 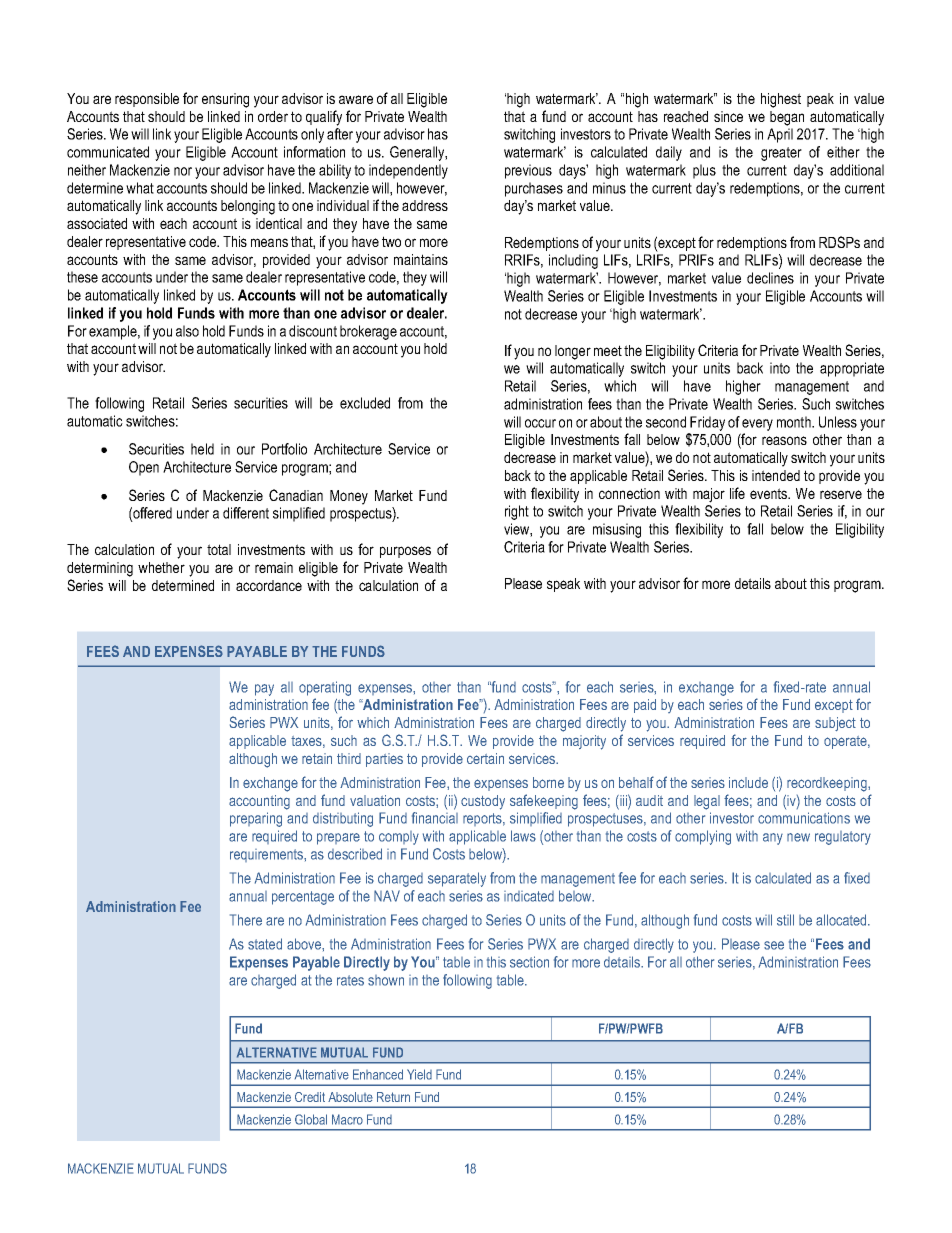 I want to click on Yield, so click(x=419, y=1074).
